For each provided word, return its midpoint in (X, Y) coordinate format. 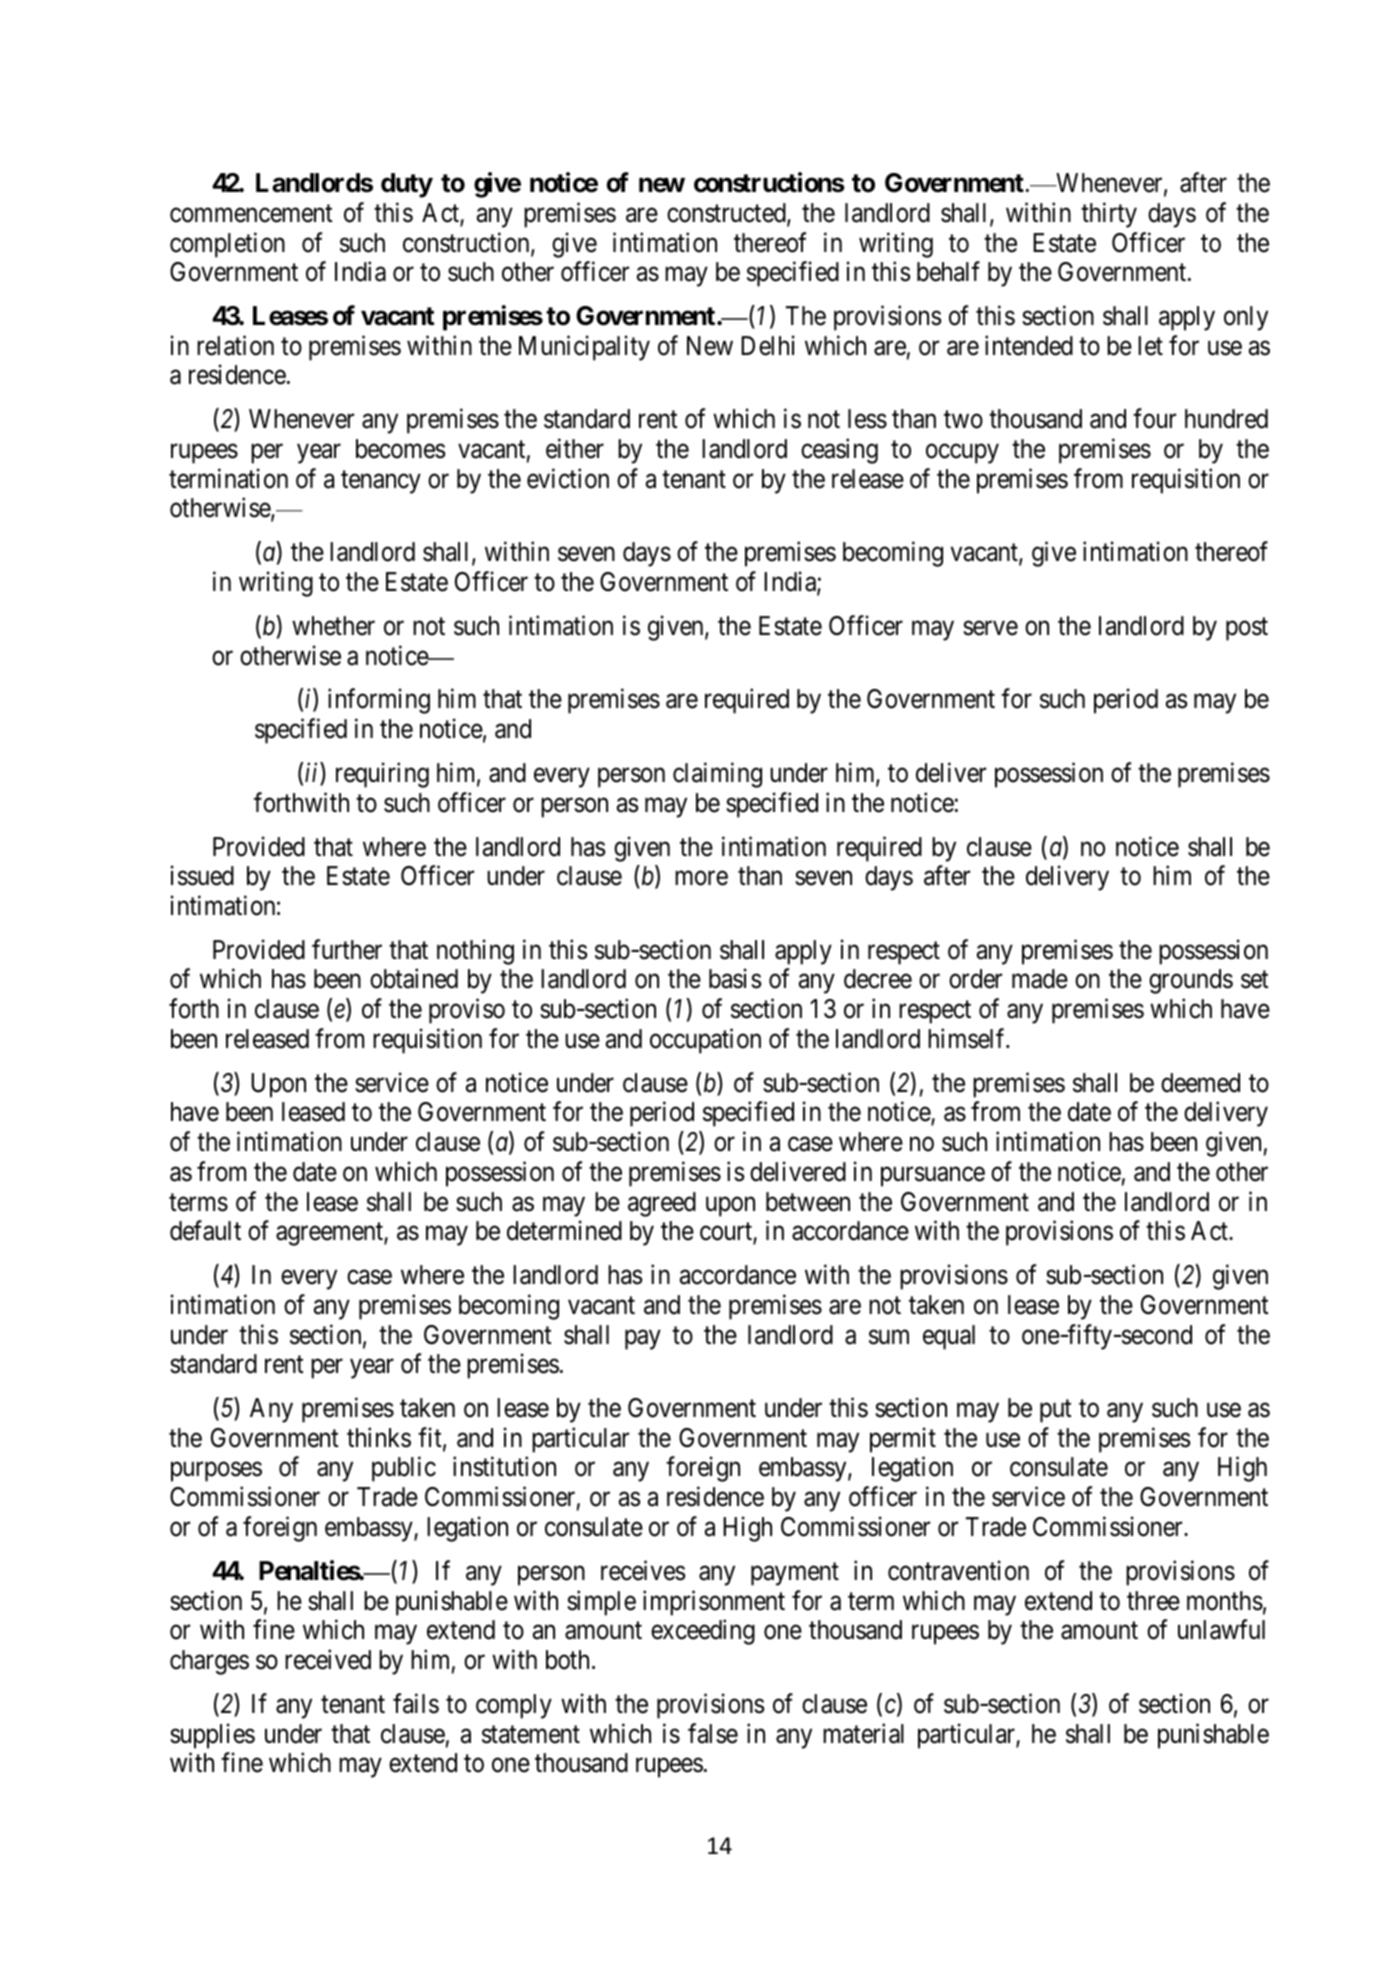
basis (735, 979)
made (1040, 979)
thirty (1109, 215)
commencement (251, 214)
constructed (727, 214)
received (328, 1659)
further (347, 949)
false (713, 1733)
